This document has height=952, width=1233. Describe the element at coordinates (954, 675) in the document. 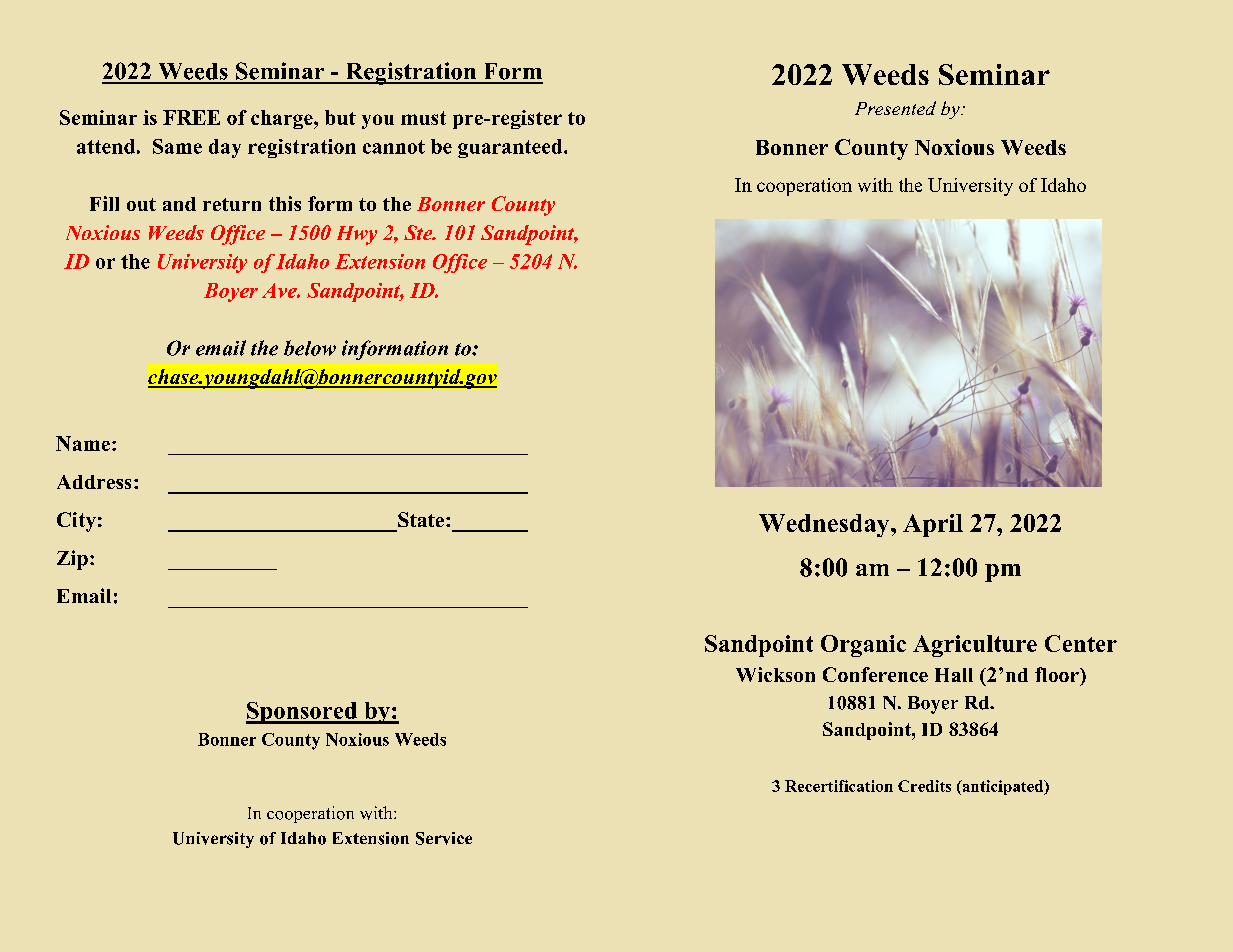

I see `Hall` at that location.
